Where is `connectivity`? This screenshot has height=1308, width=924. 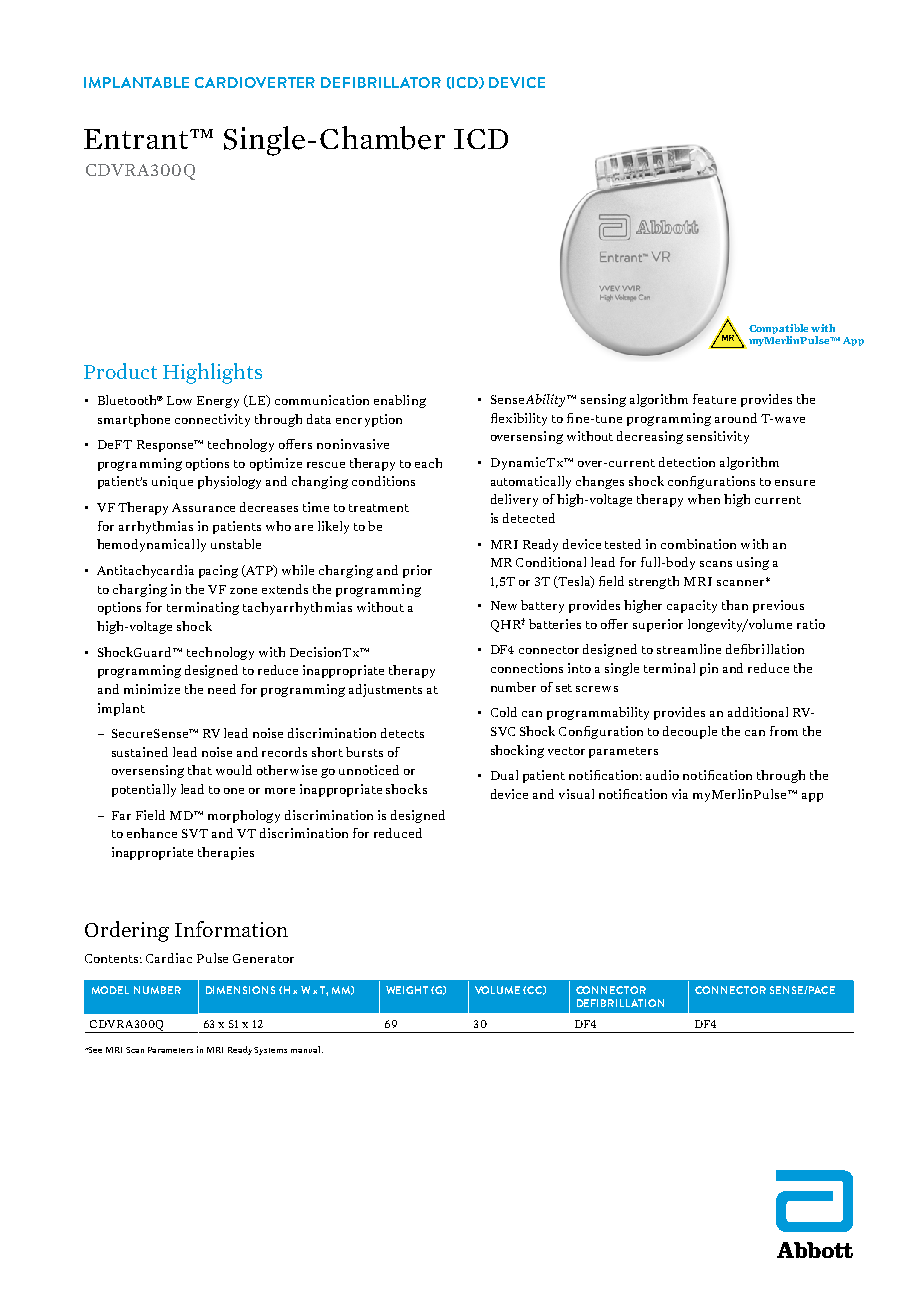
connectivity is located at coordinates (212, 420).
